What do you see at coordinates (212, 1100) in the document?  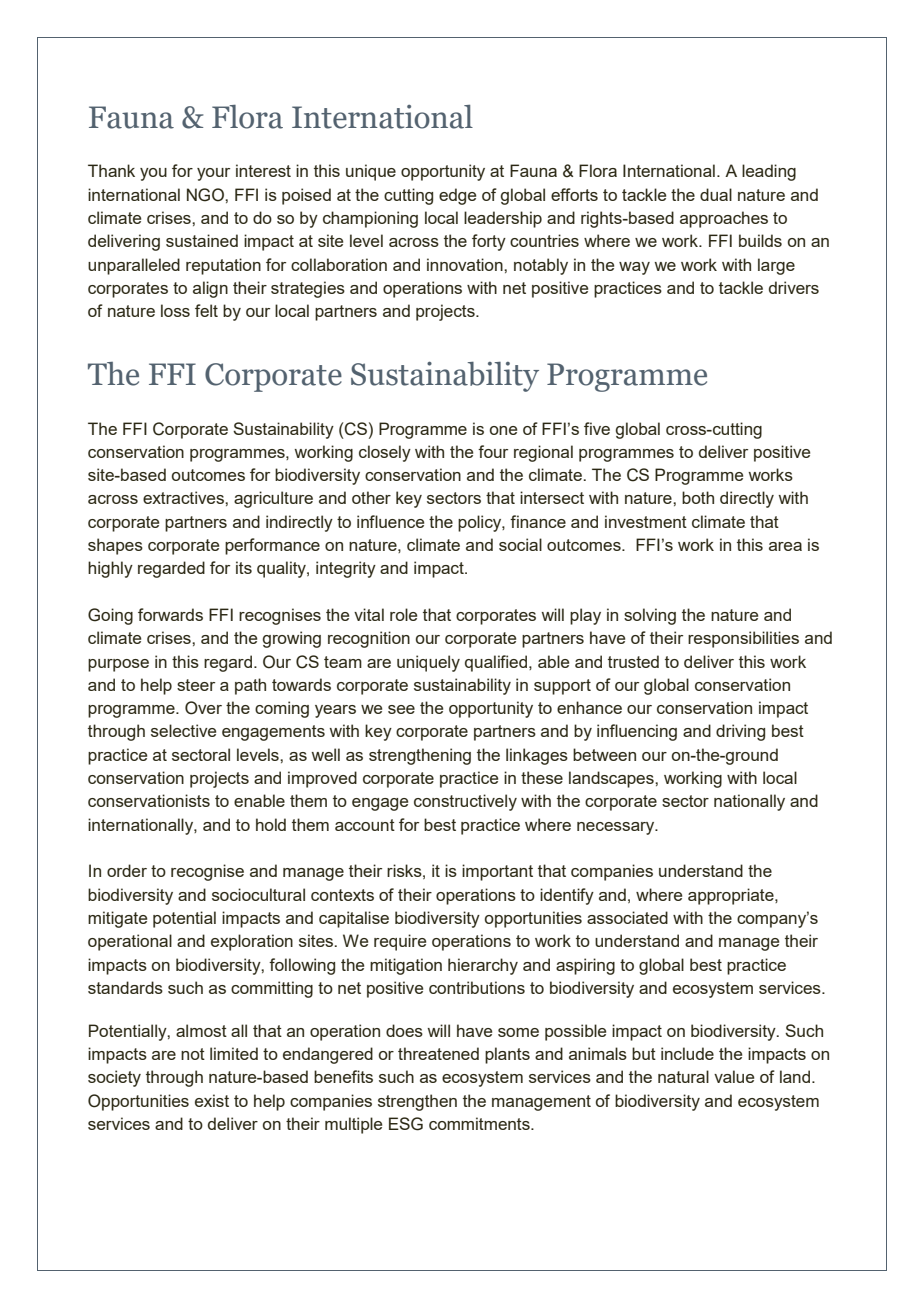 I see `exist` at bounding box center [212, 1100].
